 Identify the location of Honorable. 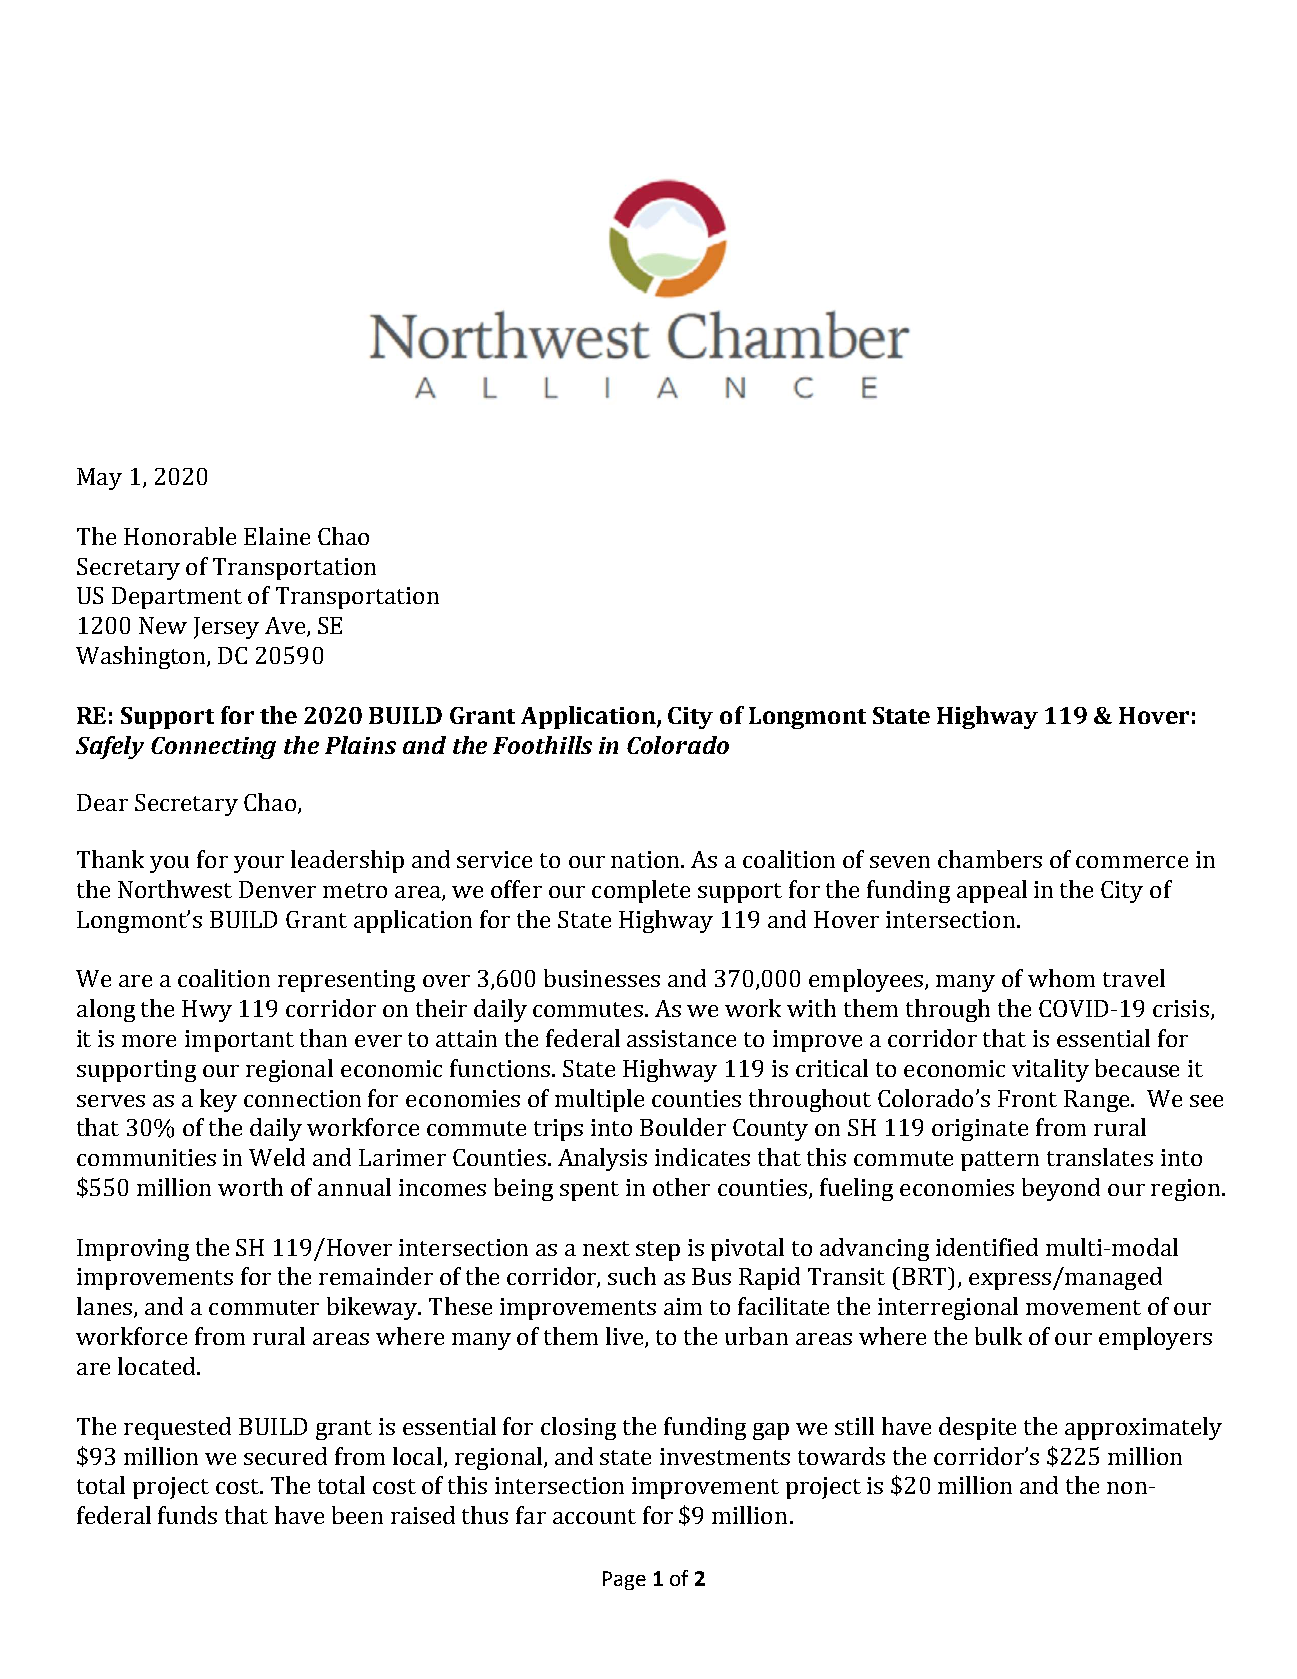
(180, 536).
